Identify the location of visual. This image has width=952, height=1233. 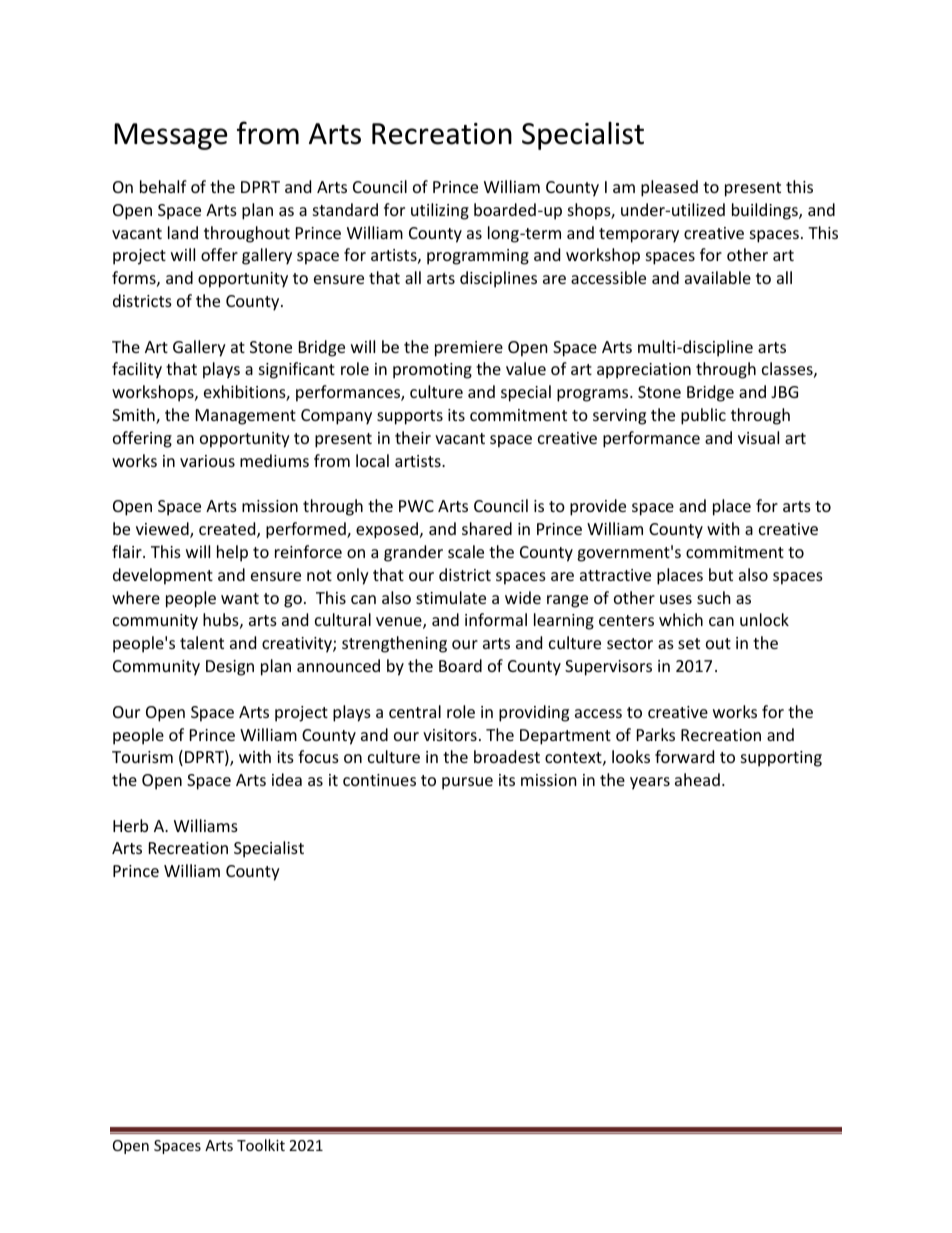
(758, 437).
